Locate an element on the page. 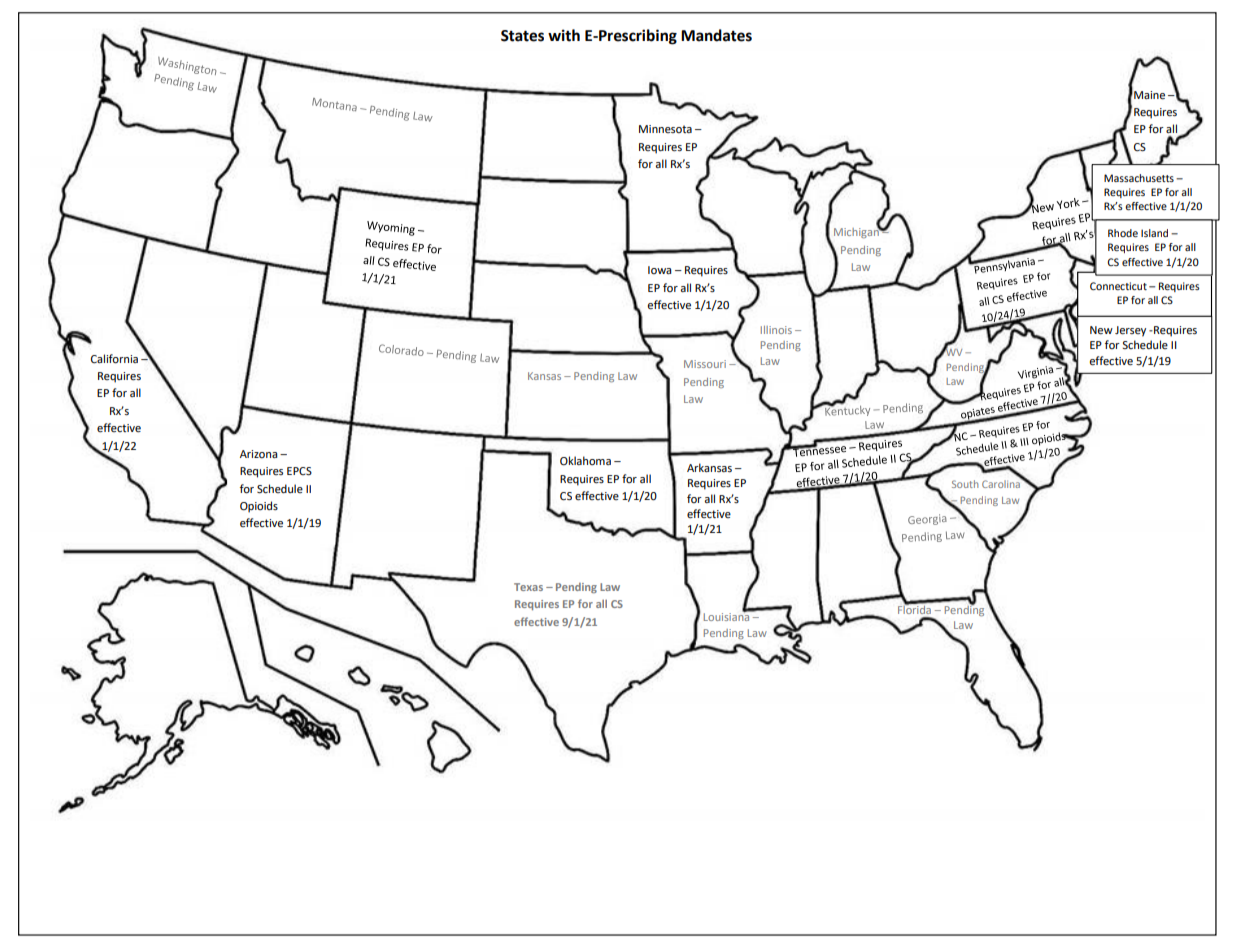 This document has width=1233, height=952. South is located at coordinates (965, 484).
